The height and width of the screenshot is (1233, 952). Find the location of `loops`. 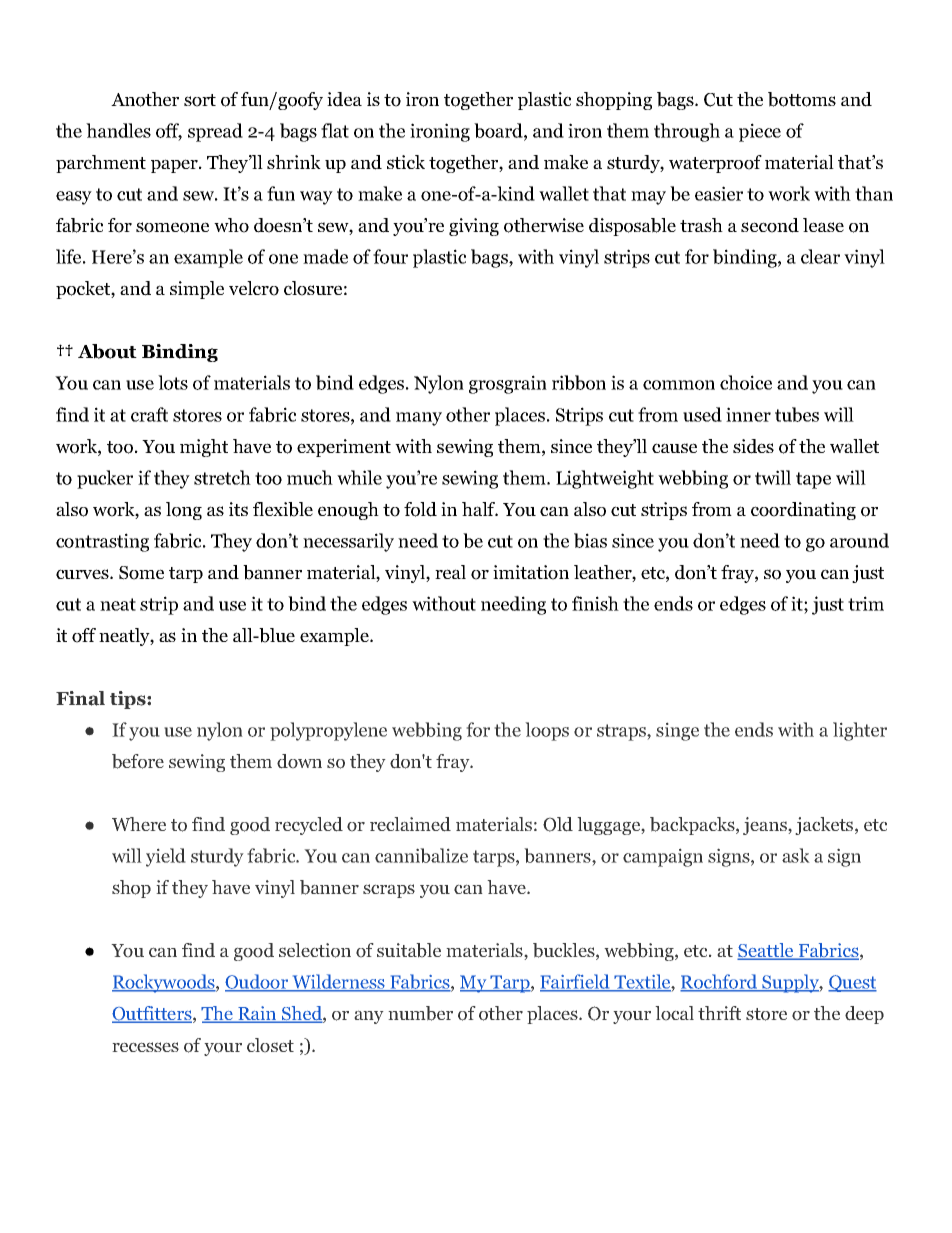

loops is located at coordinates (547, 731).
